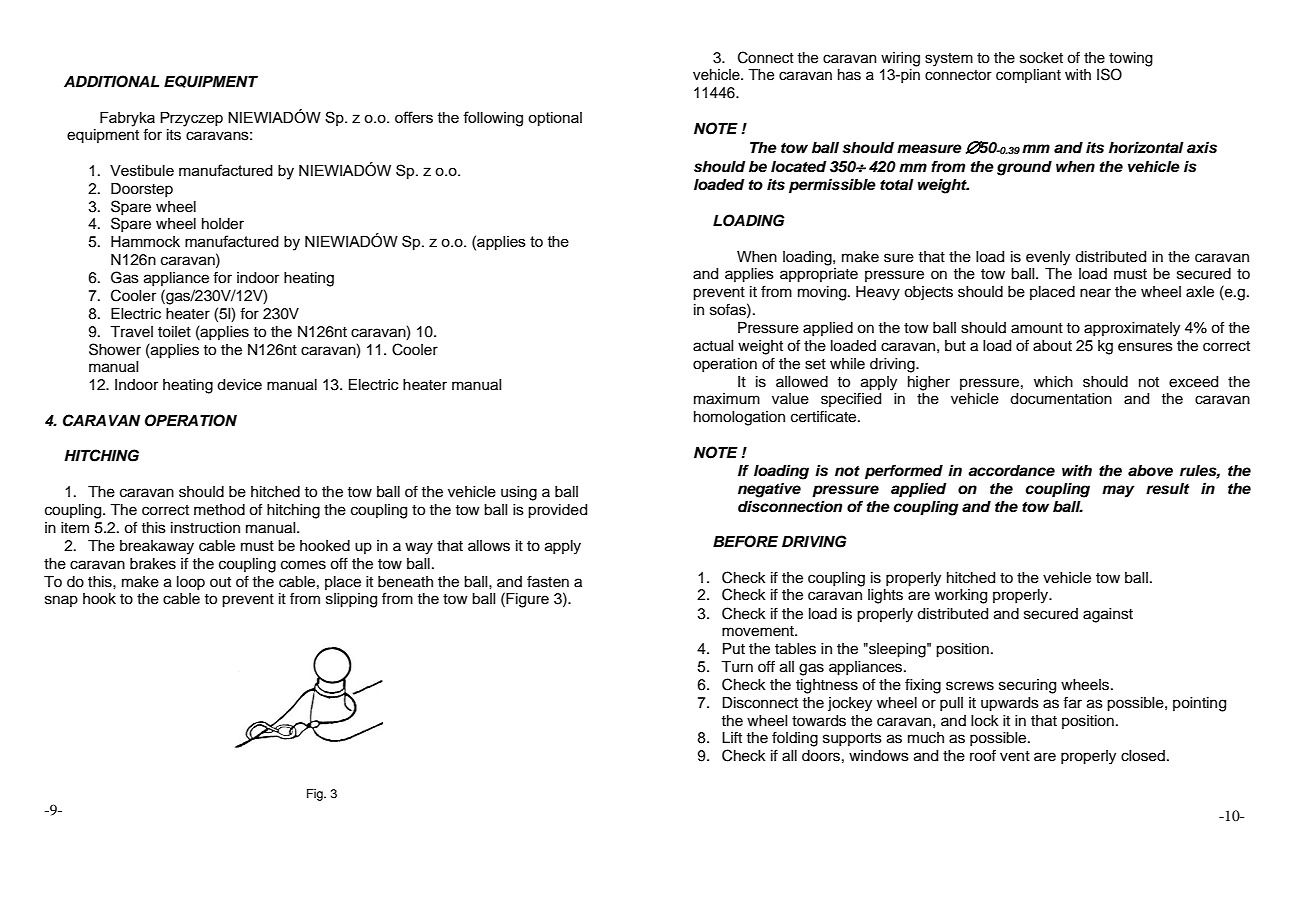  Describe the element at coordinates (111, 81) in the document. I see `ADDITIONAL` at that location.
